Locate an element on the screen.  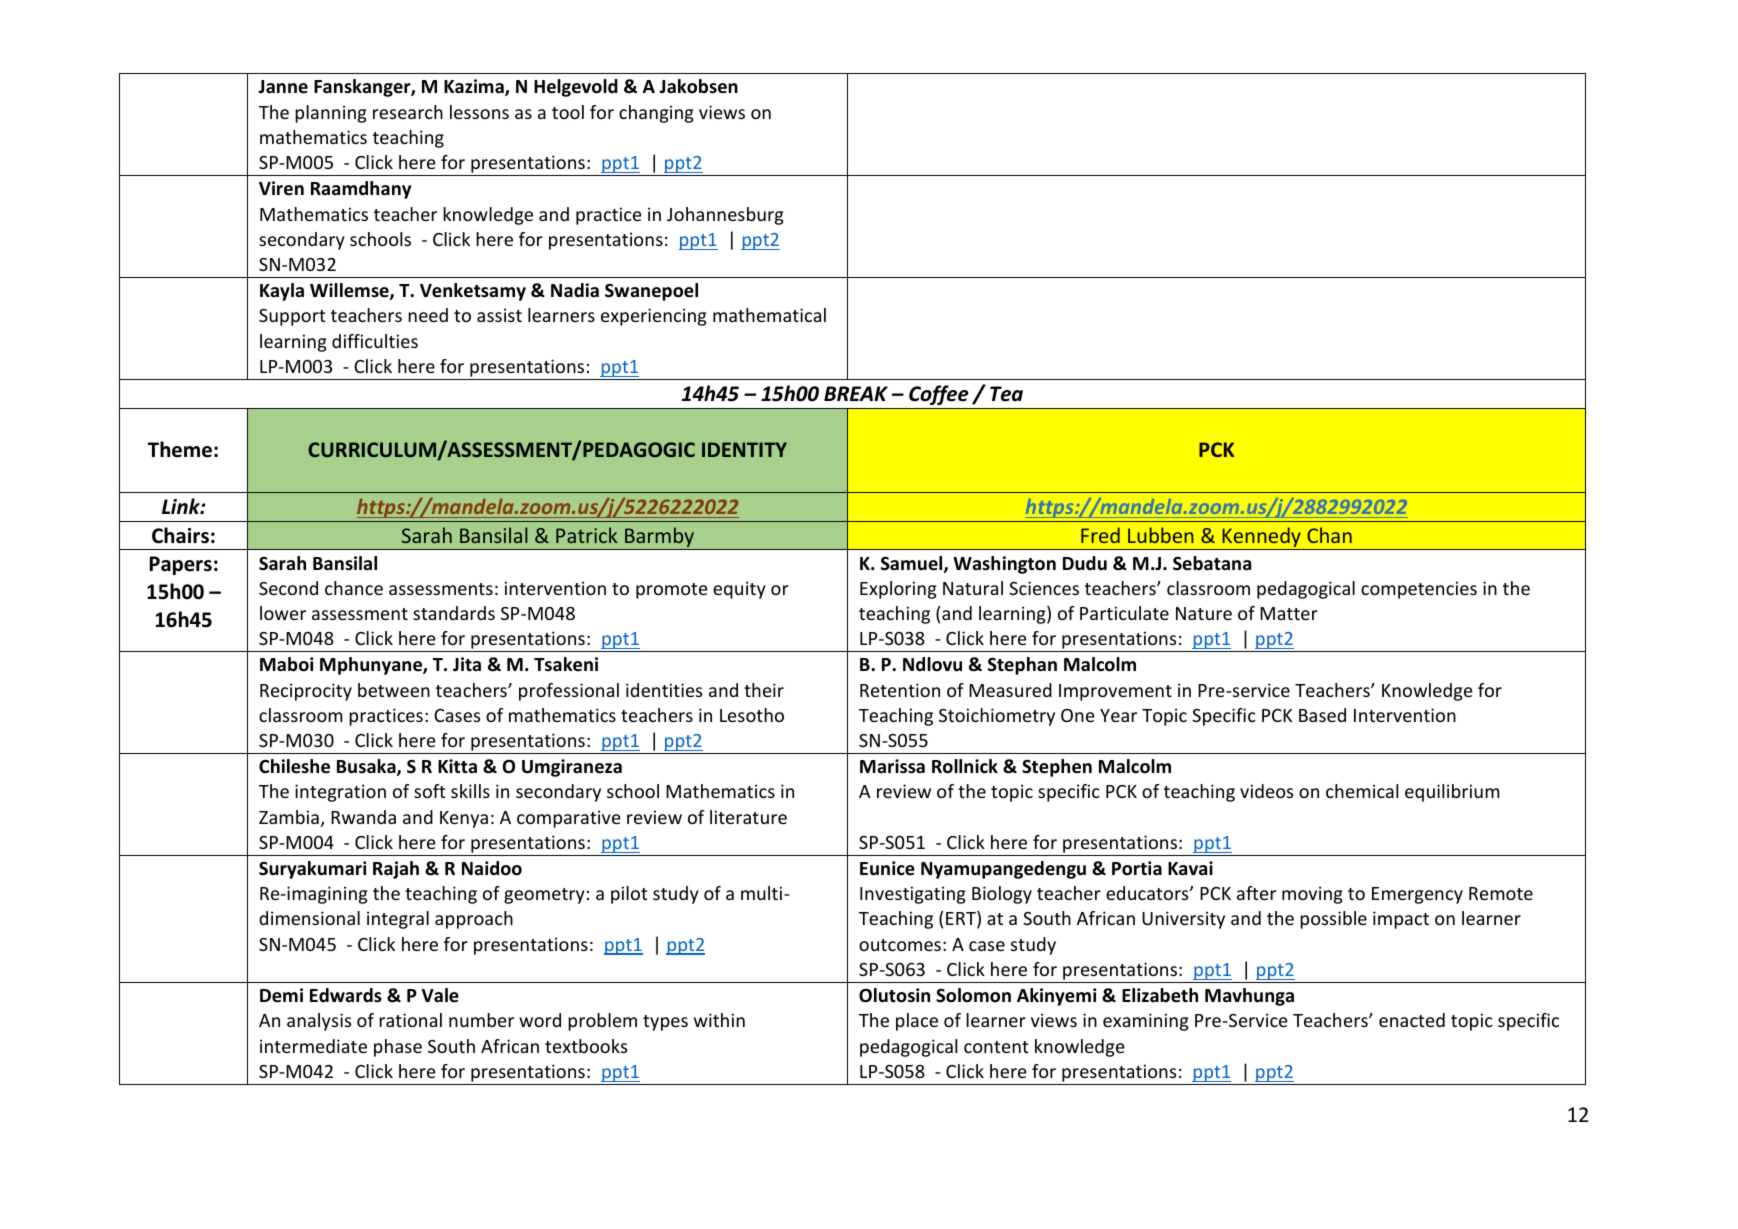
analysis is located at coordinates (319, 1022).
